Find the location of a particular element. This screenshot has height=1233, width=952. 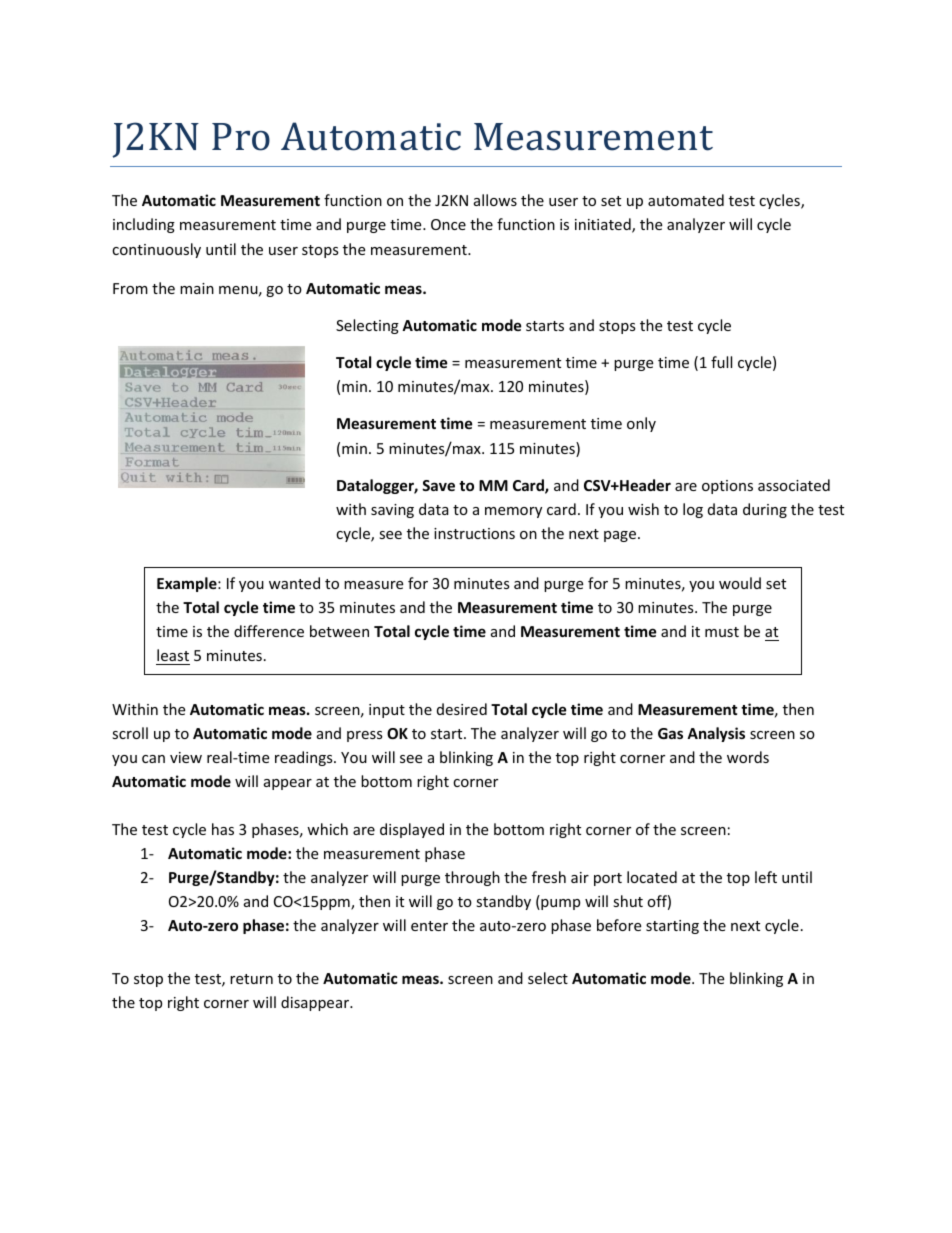

desired is located at coordinates (462, 709).
